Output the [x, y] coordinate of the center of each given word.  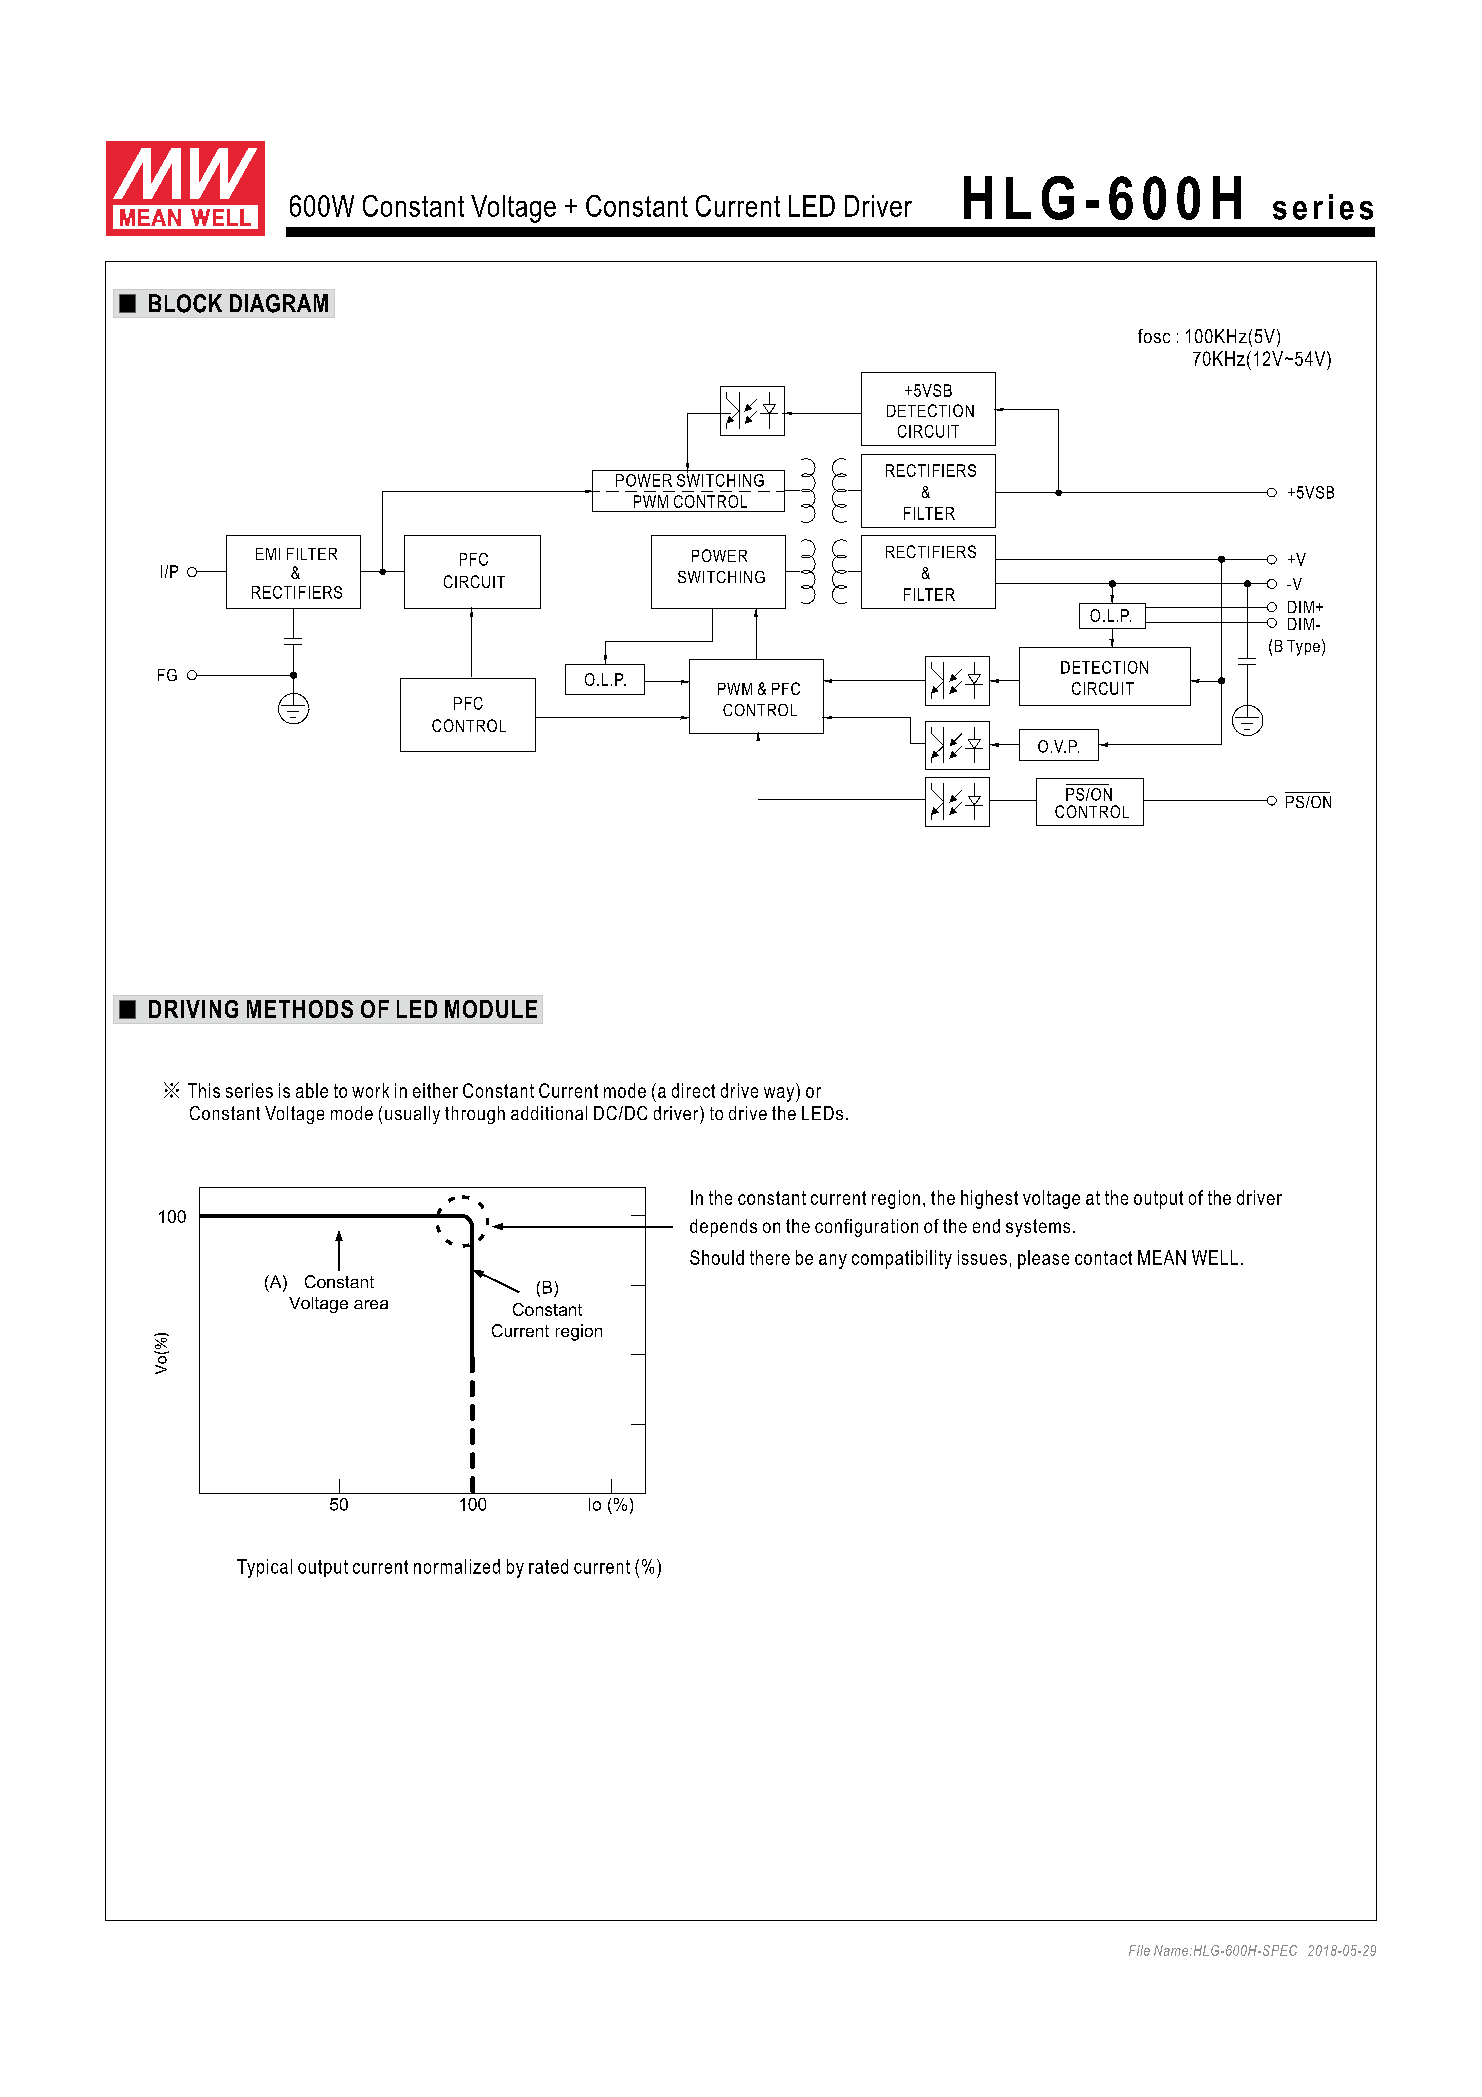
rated [548, 1566]
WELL [1215, 1257]
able [312, 1090]
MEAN [1162, 1257]
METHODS [300, 1009]
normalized [457, 1566]
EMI [268, 554]
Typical [264, 1568]
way [780, 1094]
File [1139, 1950]
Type [1303, 648]
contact [1103, 1258]
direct [693, 1090]
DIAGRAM [279, 303]
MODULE [491, 1009]
